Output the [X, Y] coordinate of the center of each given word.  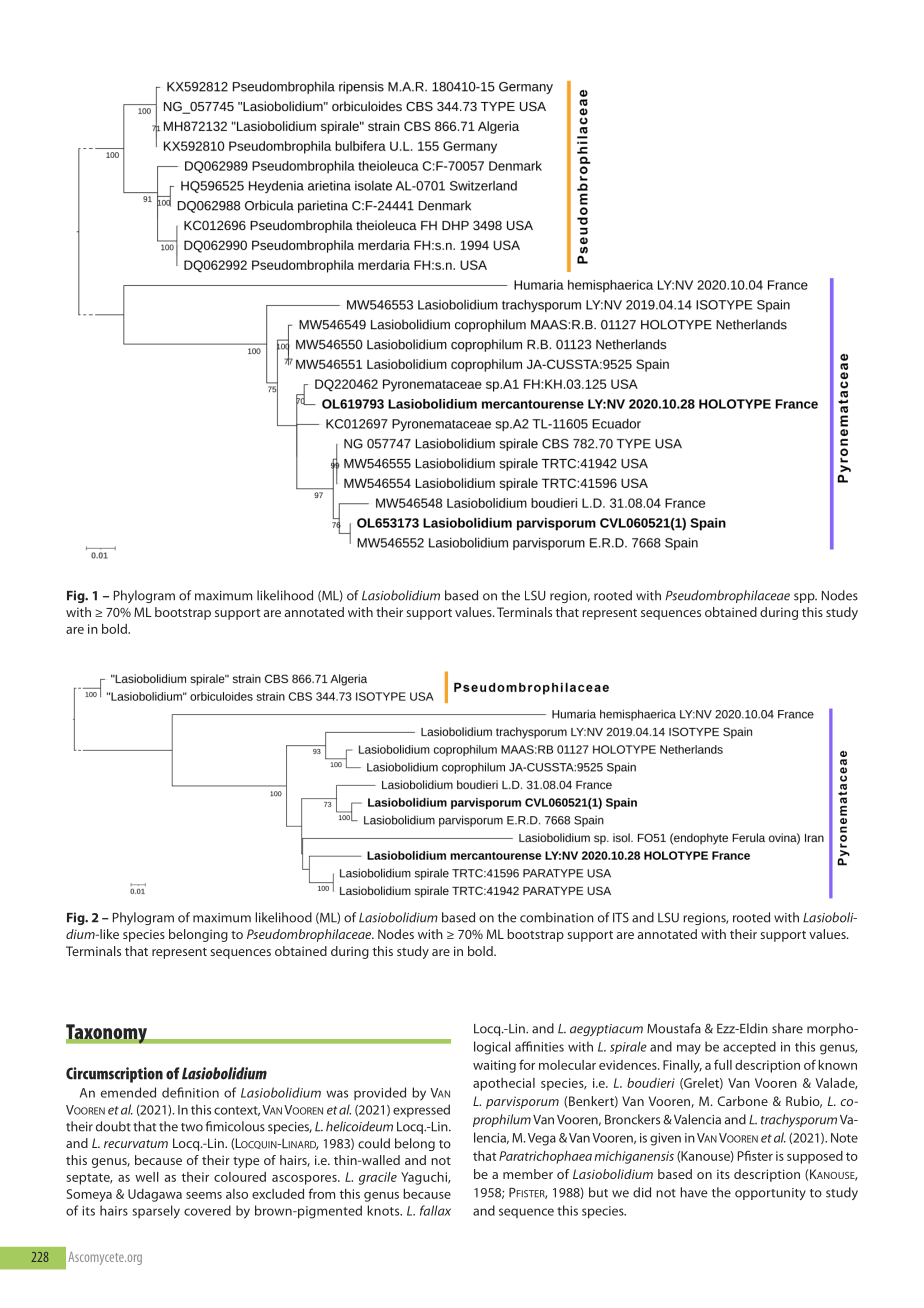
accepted [749, 1047]
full [723, 1064]
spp [805, 598]
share [787, 1028]
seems [204, 1195]
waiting [494, 1066]
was [337, 1094]
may [689, 1049]
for [527, 1064]
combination [557, 917]
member [528, 1174]
